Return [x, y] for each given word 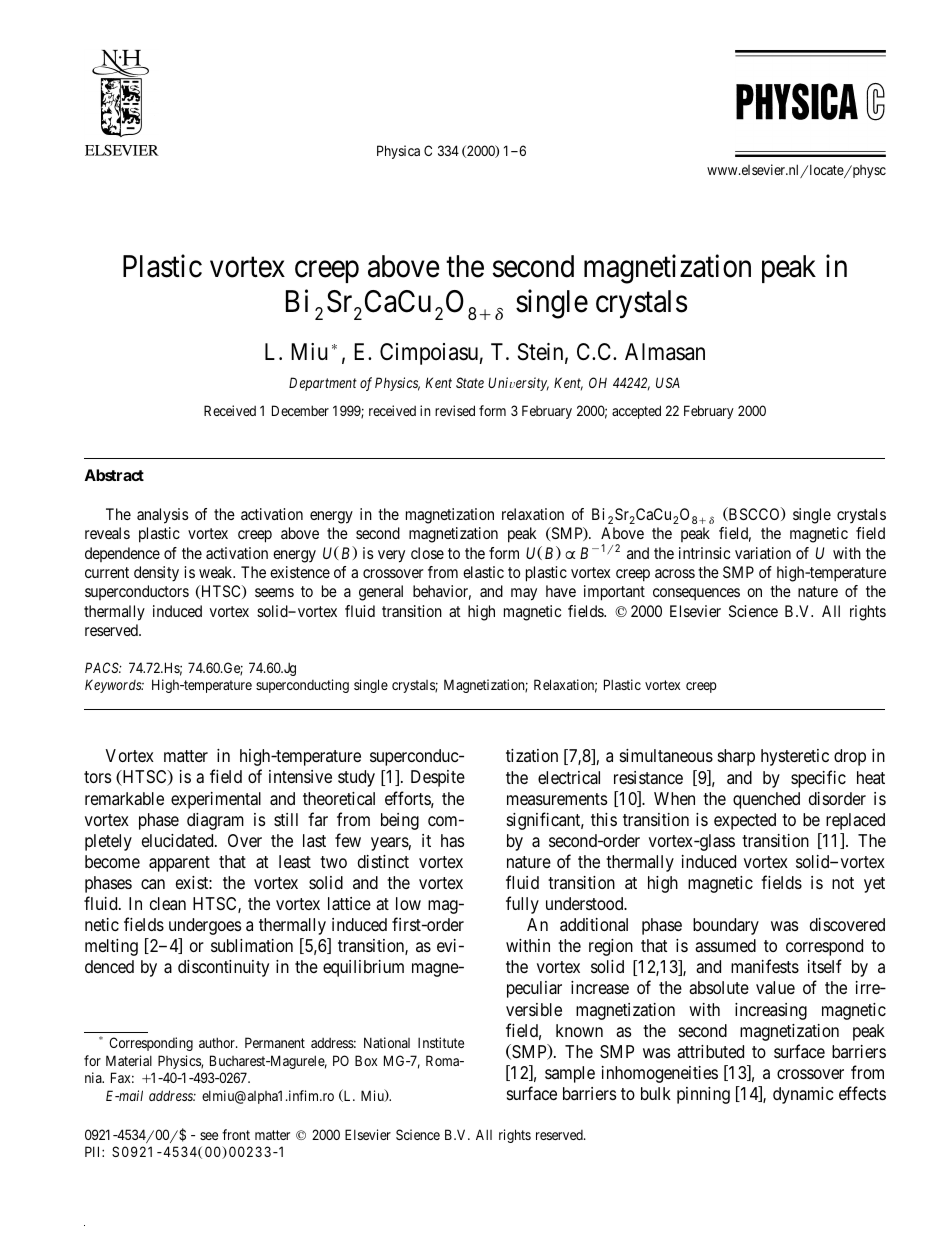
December [300, 410]
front [236, 1134]
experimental [216, 800]
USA [668, 382]
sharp [736, 757]
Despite [438, 778]
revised [455, 410]
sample [570, 1074]
